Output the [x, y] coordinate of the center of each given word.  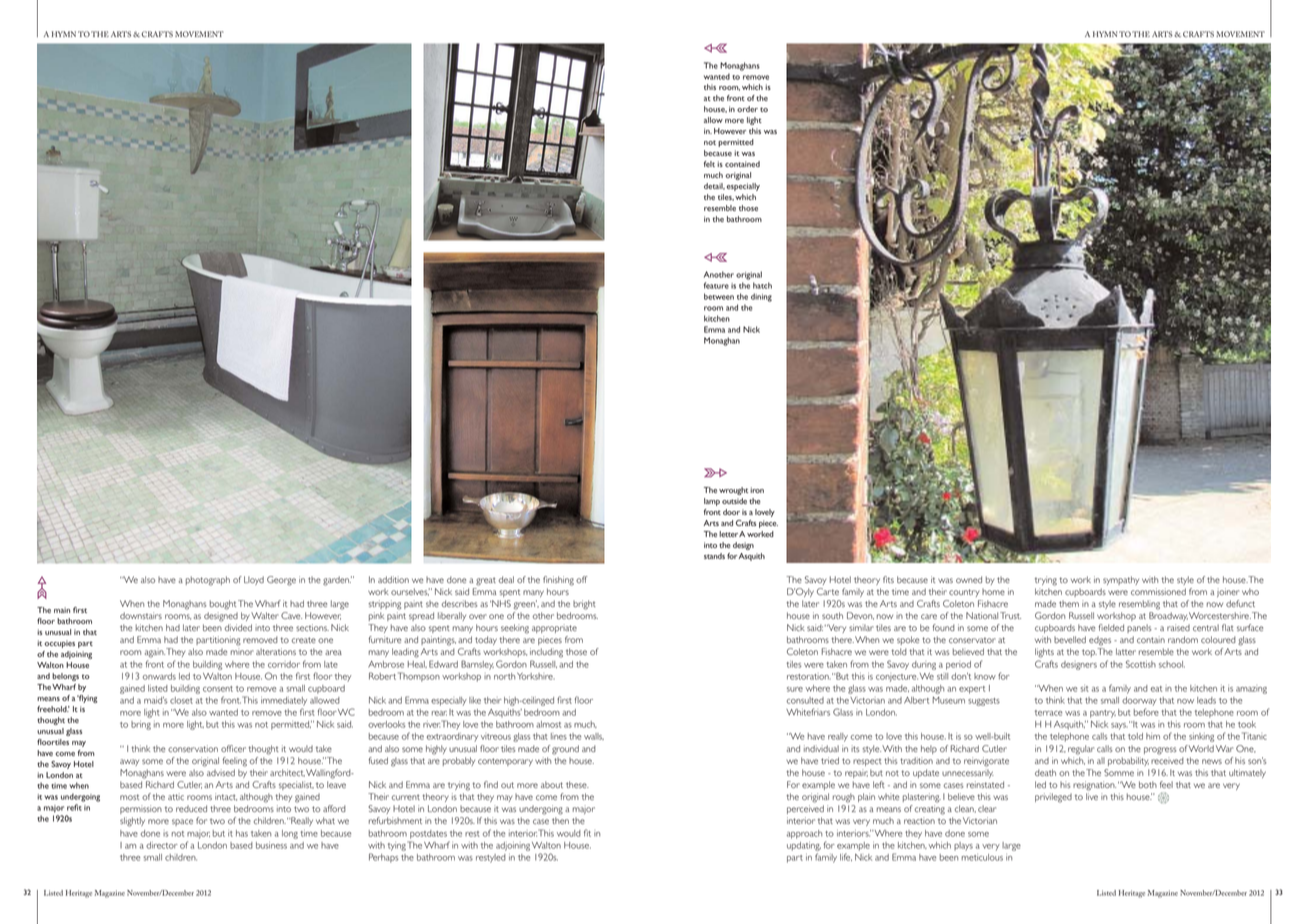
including [546, 653]
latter [1126, 651]
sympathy [1121, 580]
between [719, 296]
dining [761, 297]
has [242, 833]
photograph [208, 581]
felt [709, 164]
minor [242, 651]
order [747, 109]
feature [716, 285]
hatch [762, 285]
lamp [712, 502]
